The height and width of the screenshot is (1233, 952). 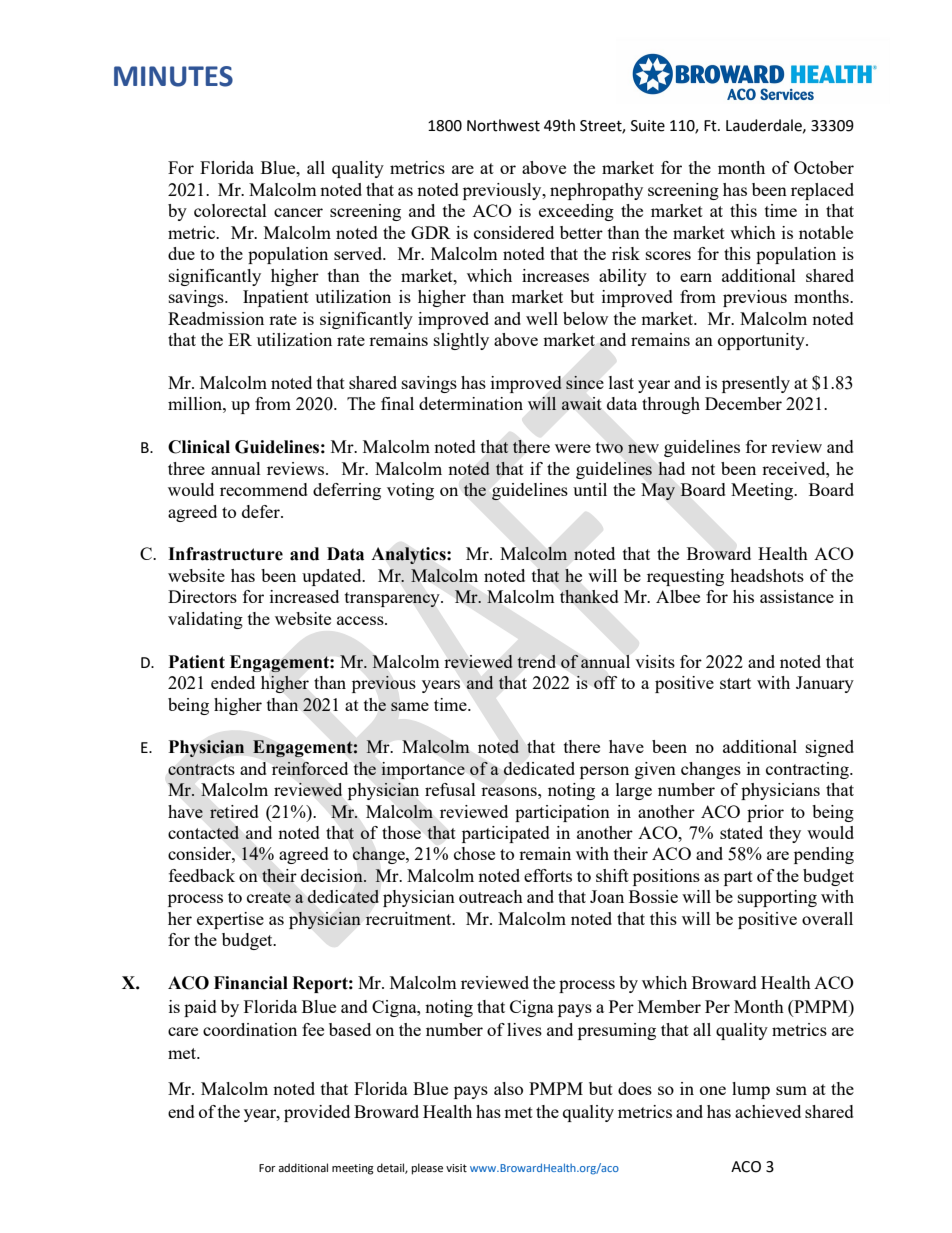 I want to click on create, so click(x=269, y=897).
